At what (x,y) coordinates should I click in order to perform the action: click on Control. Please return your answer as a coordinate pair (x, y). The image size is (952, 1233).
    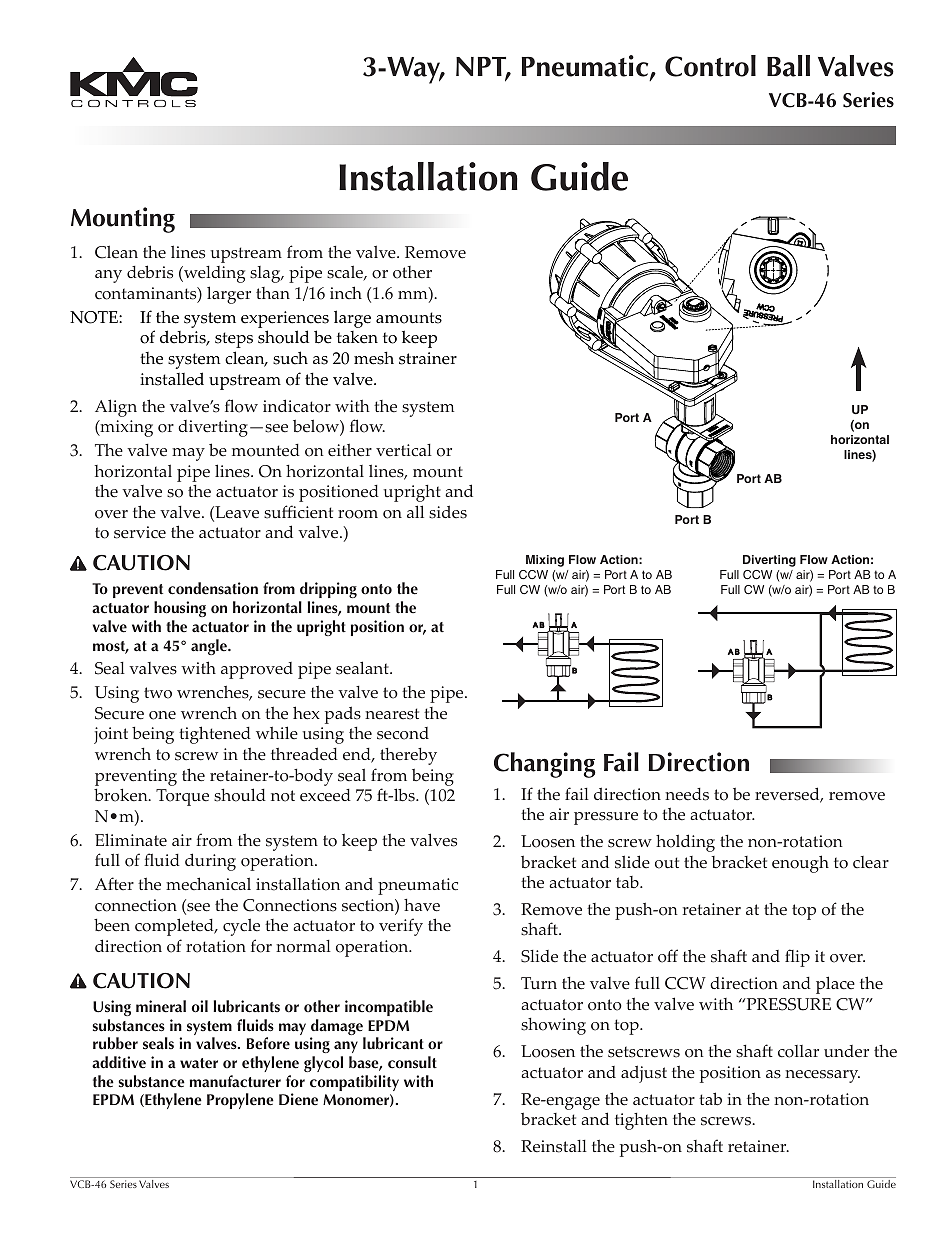
    Looking at the image, I should click on (710, 66).
